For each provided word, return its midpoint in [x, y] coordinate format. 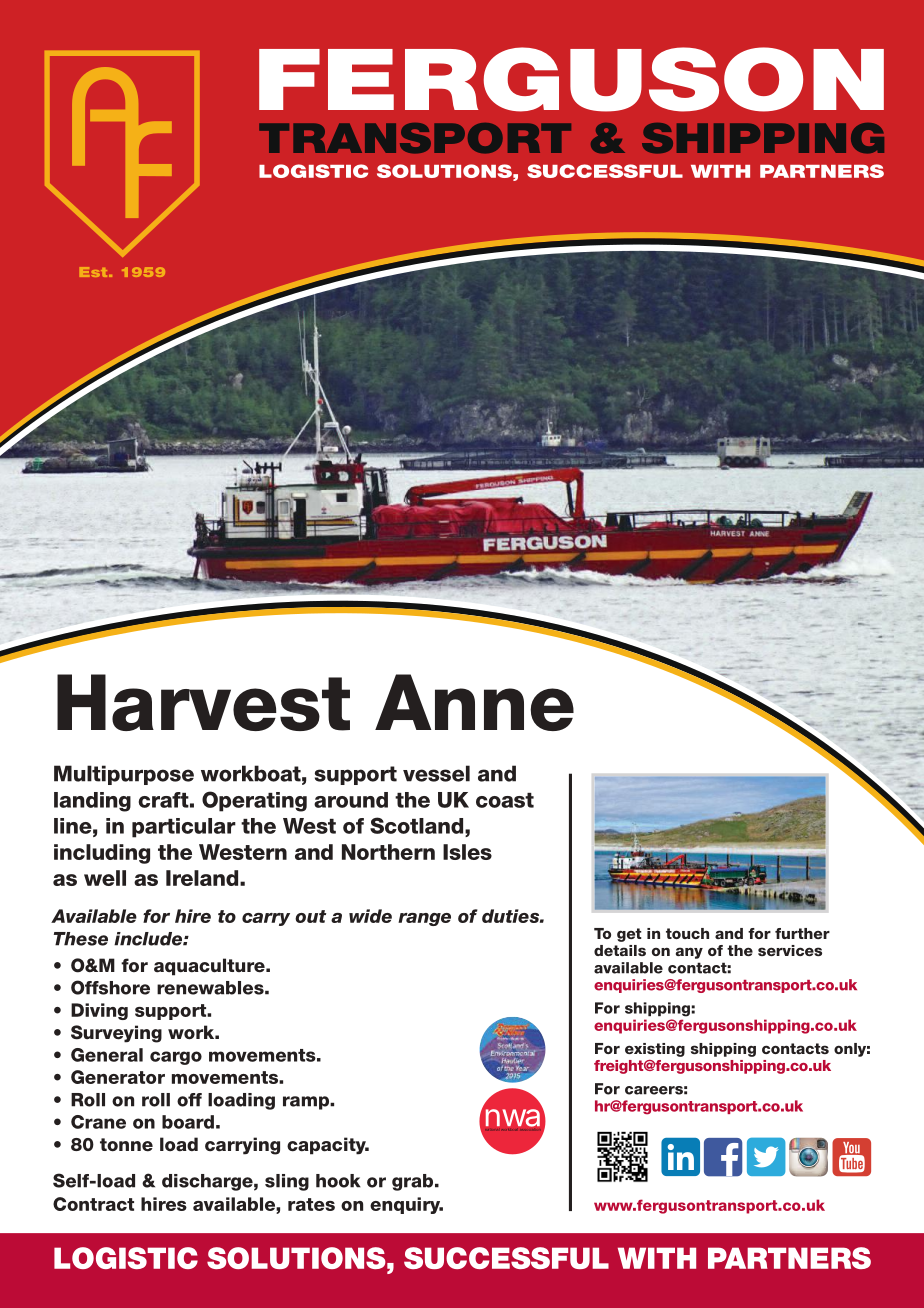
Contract [93, 1204]
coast [505, 800]
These [81, 939]
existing [655, 1050]
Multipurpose [124, 775]
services [790, 950]
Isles [467, 852]
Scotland [418, 825]
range [424, 919]
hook [338, 1181]
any [689, 953]
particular [184, 828]
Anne [474, 702]
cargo [176, 1058]
